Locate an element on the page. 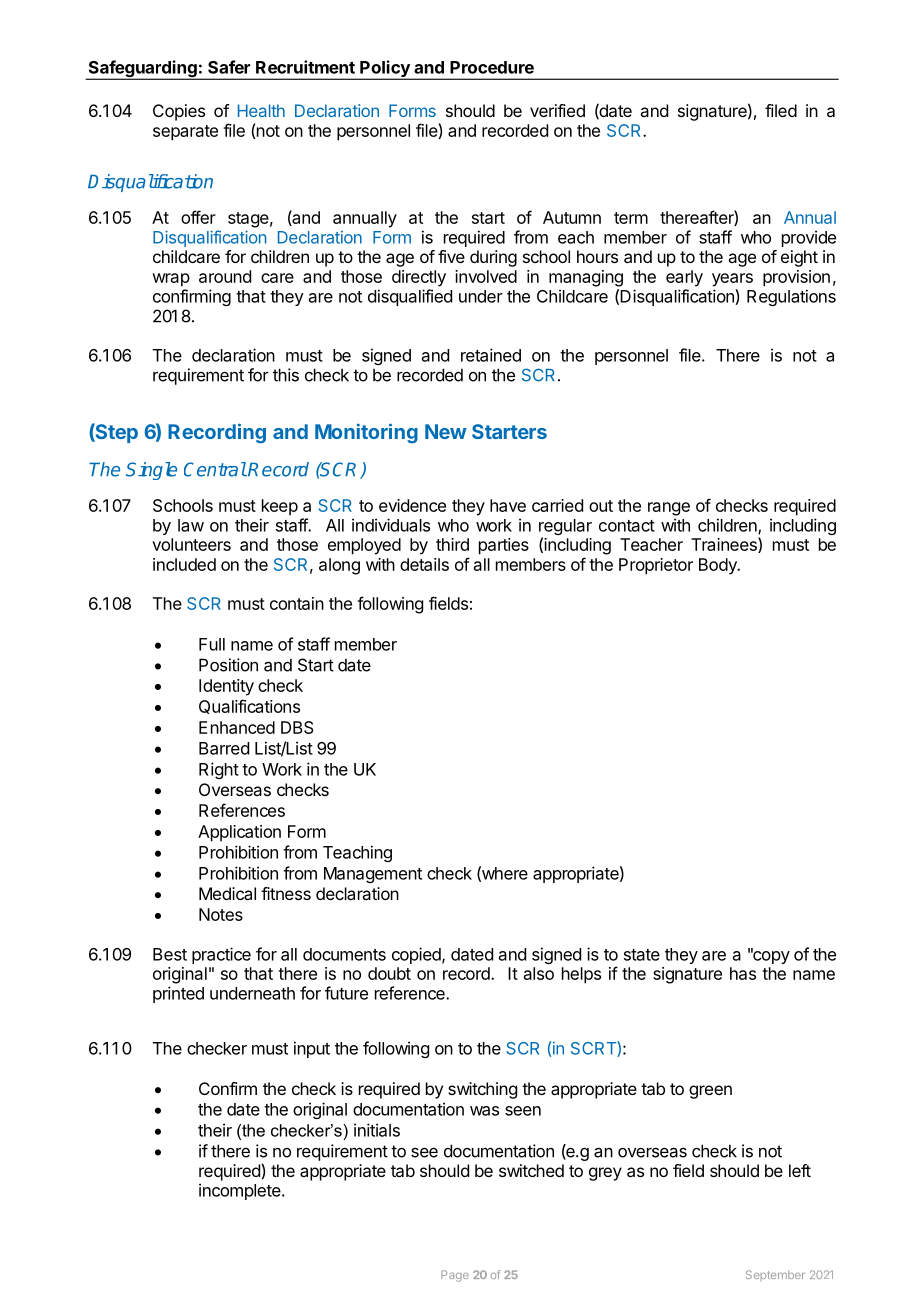  this is located at coordinates (286, 375).
